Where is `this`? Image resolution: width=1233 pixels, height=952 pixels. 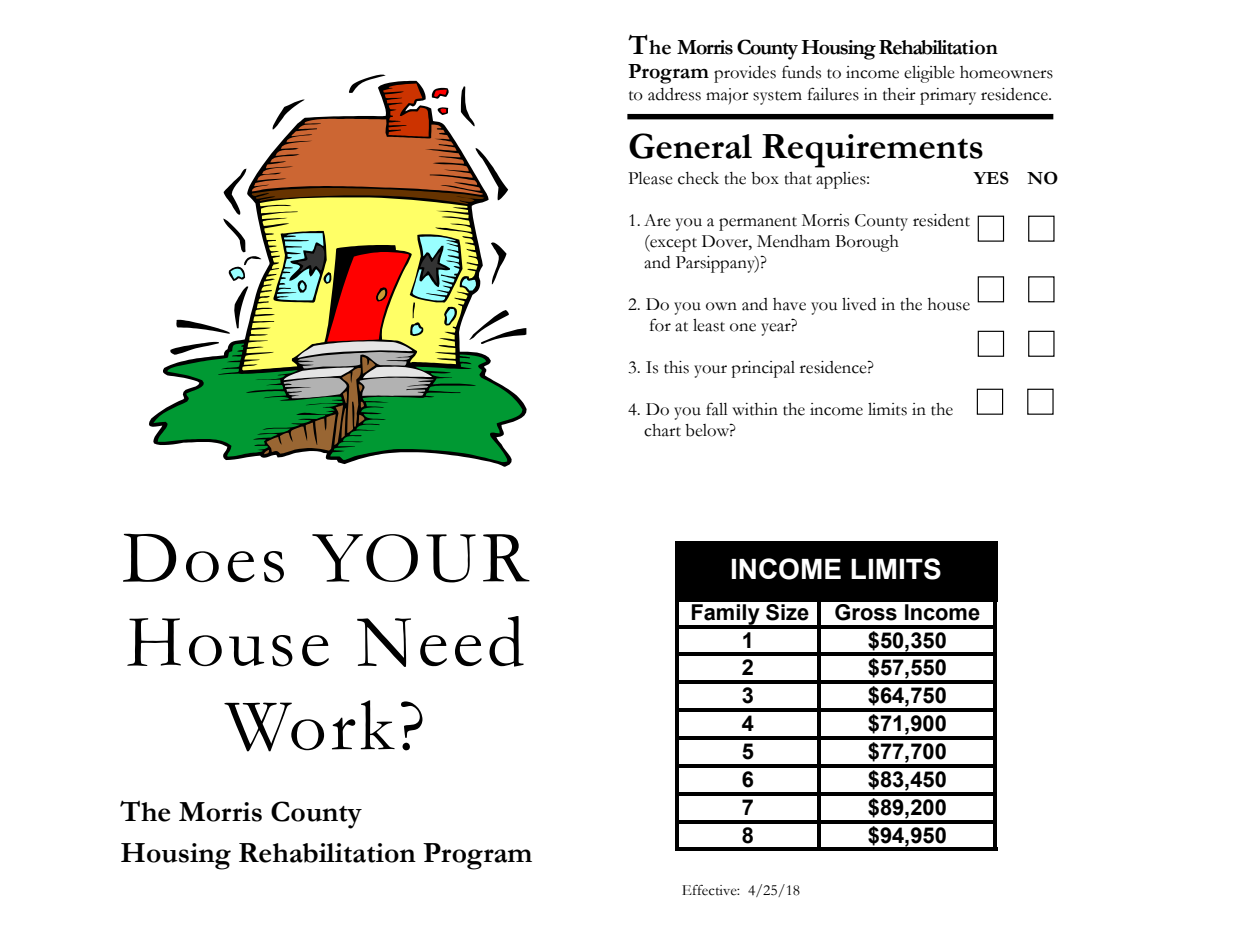
this is located at coordinates (676, 367).
